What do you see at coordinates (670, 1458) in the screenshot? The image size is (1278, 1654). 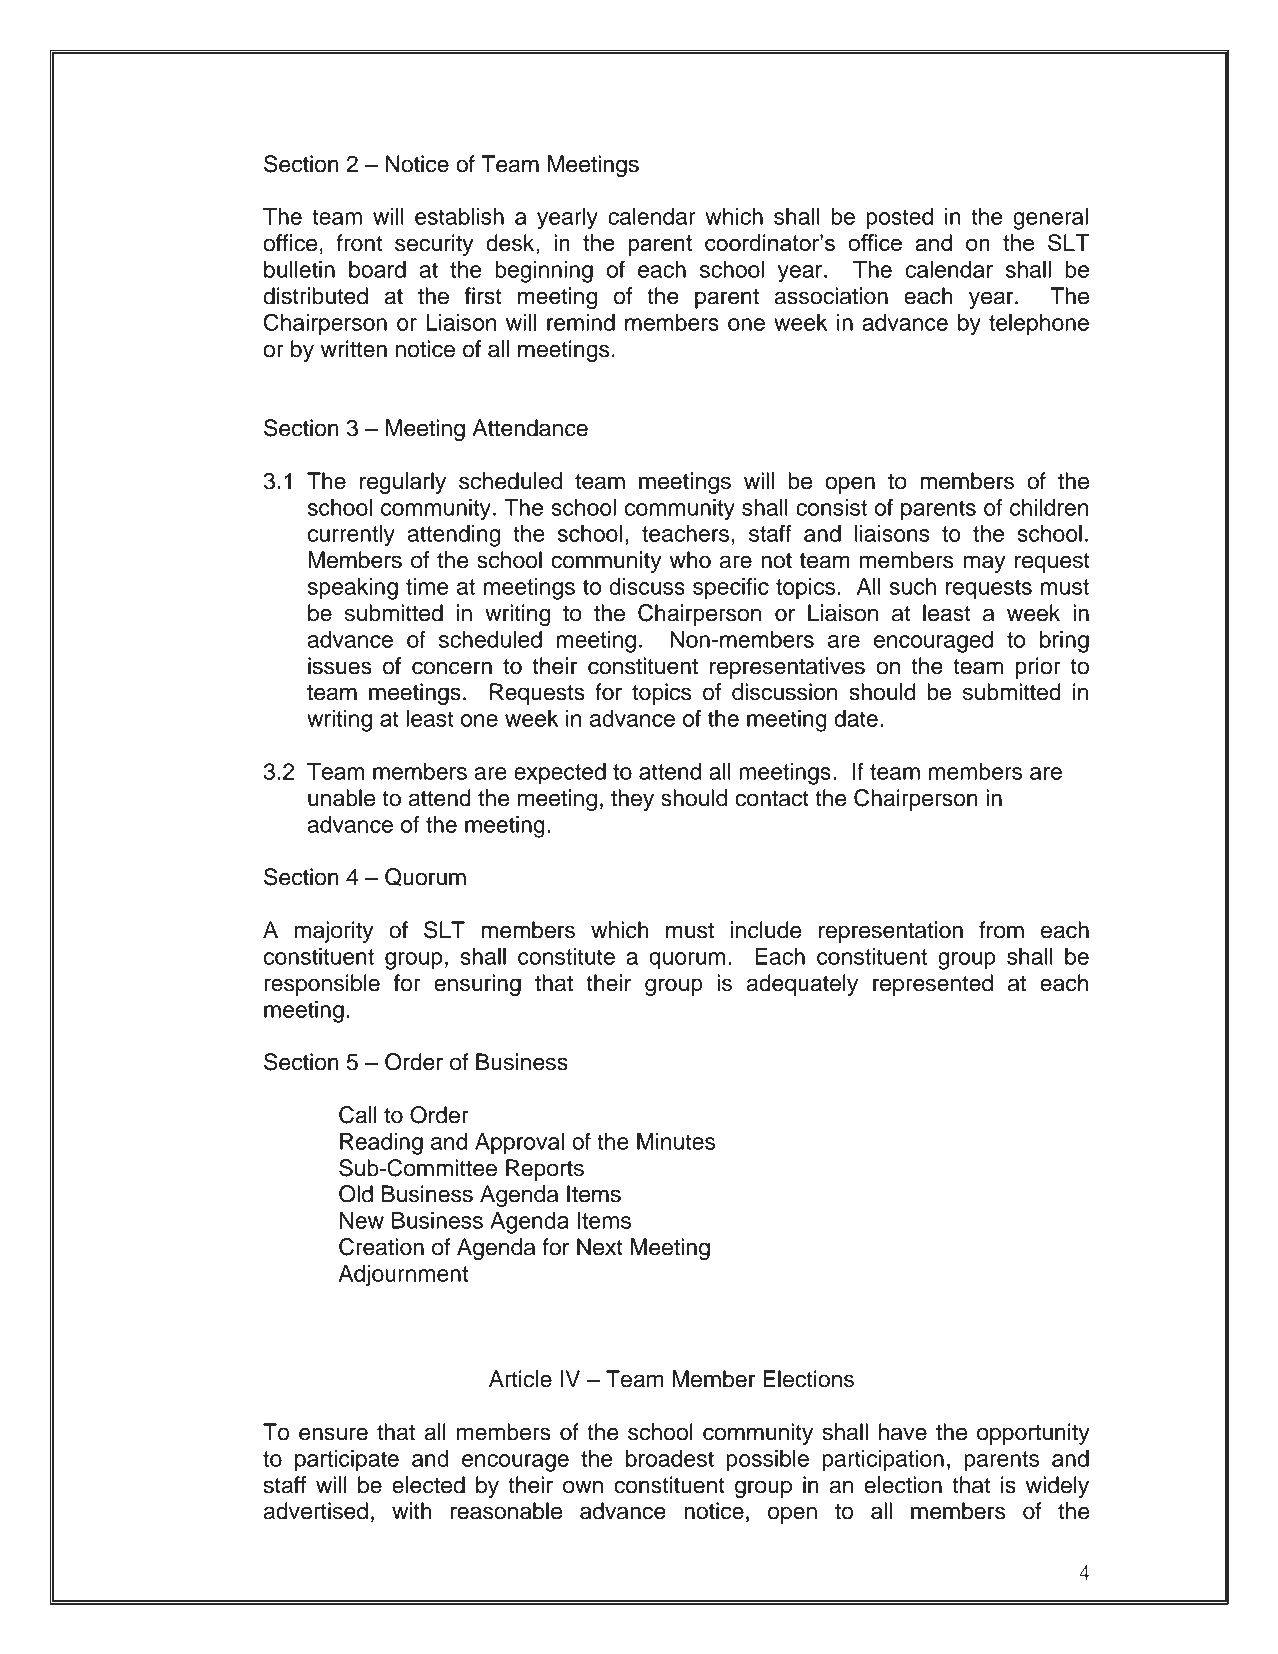 I see `broadest` at bounding box center [670, 1458].
